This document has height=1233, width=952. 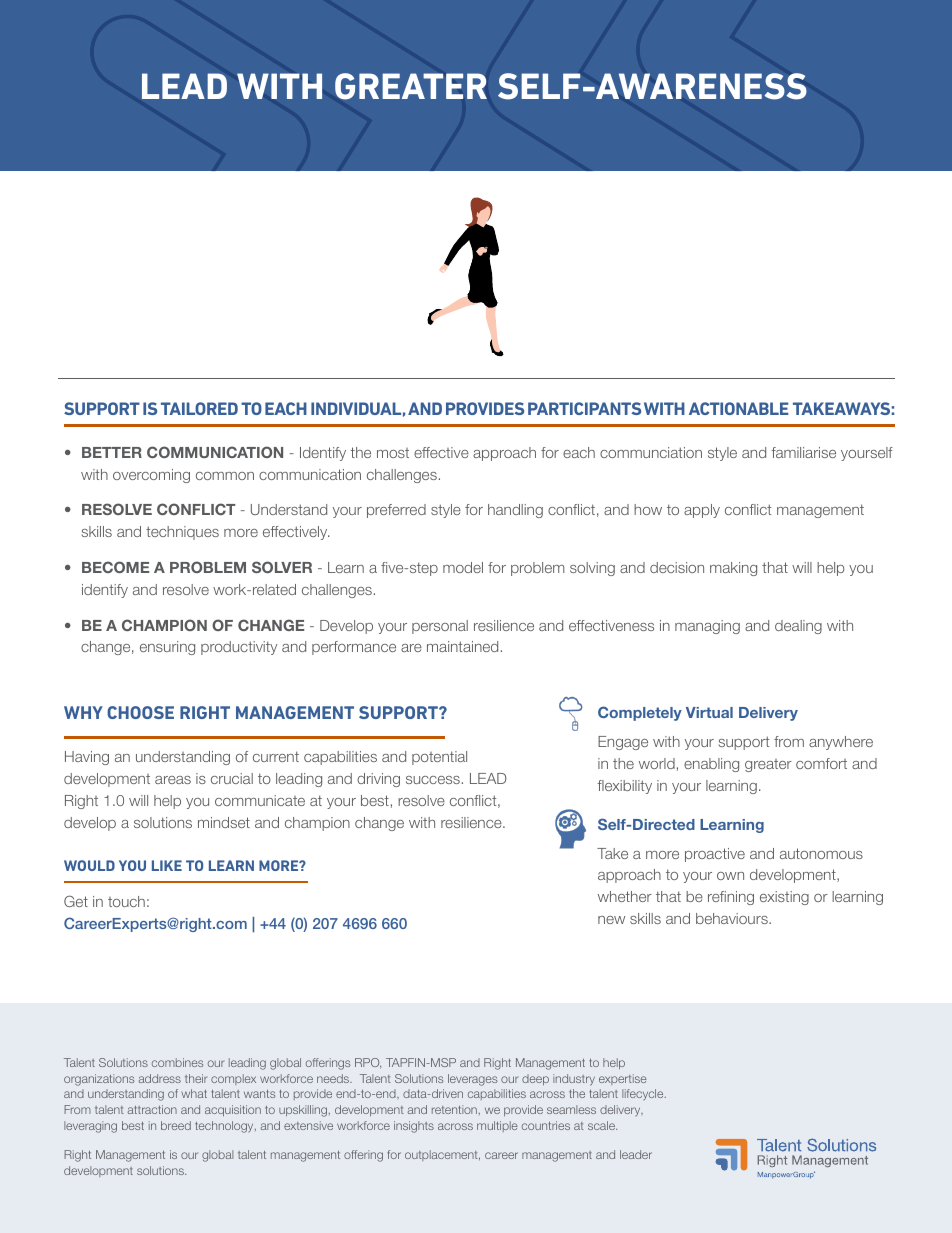 What do you see at coordinates (199, 408) in the document?
I see `TAILORED` at bounding box center [199, 408].
